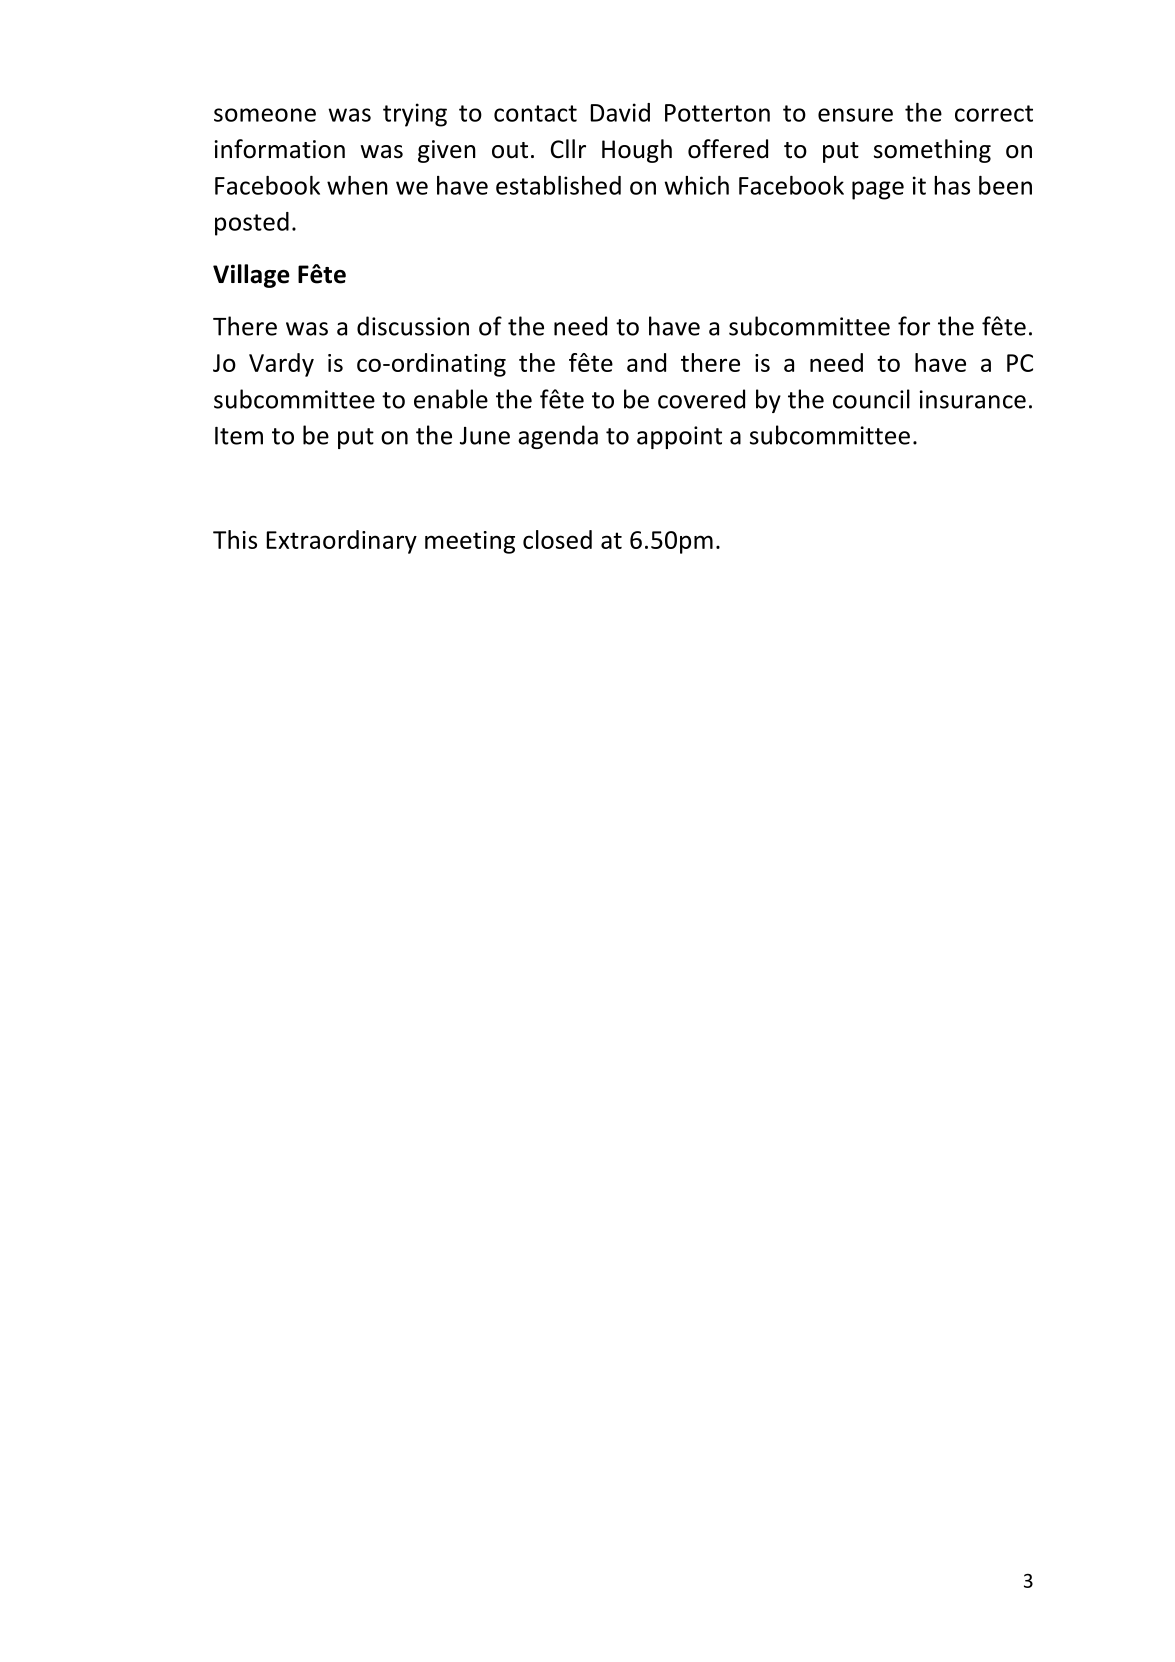 The height and width of the screenshot is (1662, 1175). What do you see at coordinates (952, 185) in the screenshot?
I see `has` at bounding box center [952, 185].
